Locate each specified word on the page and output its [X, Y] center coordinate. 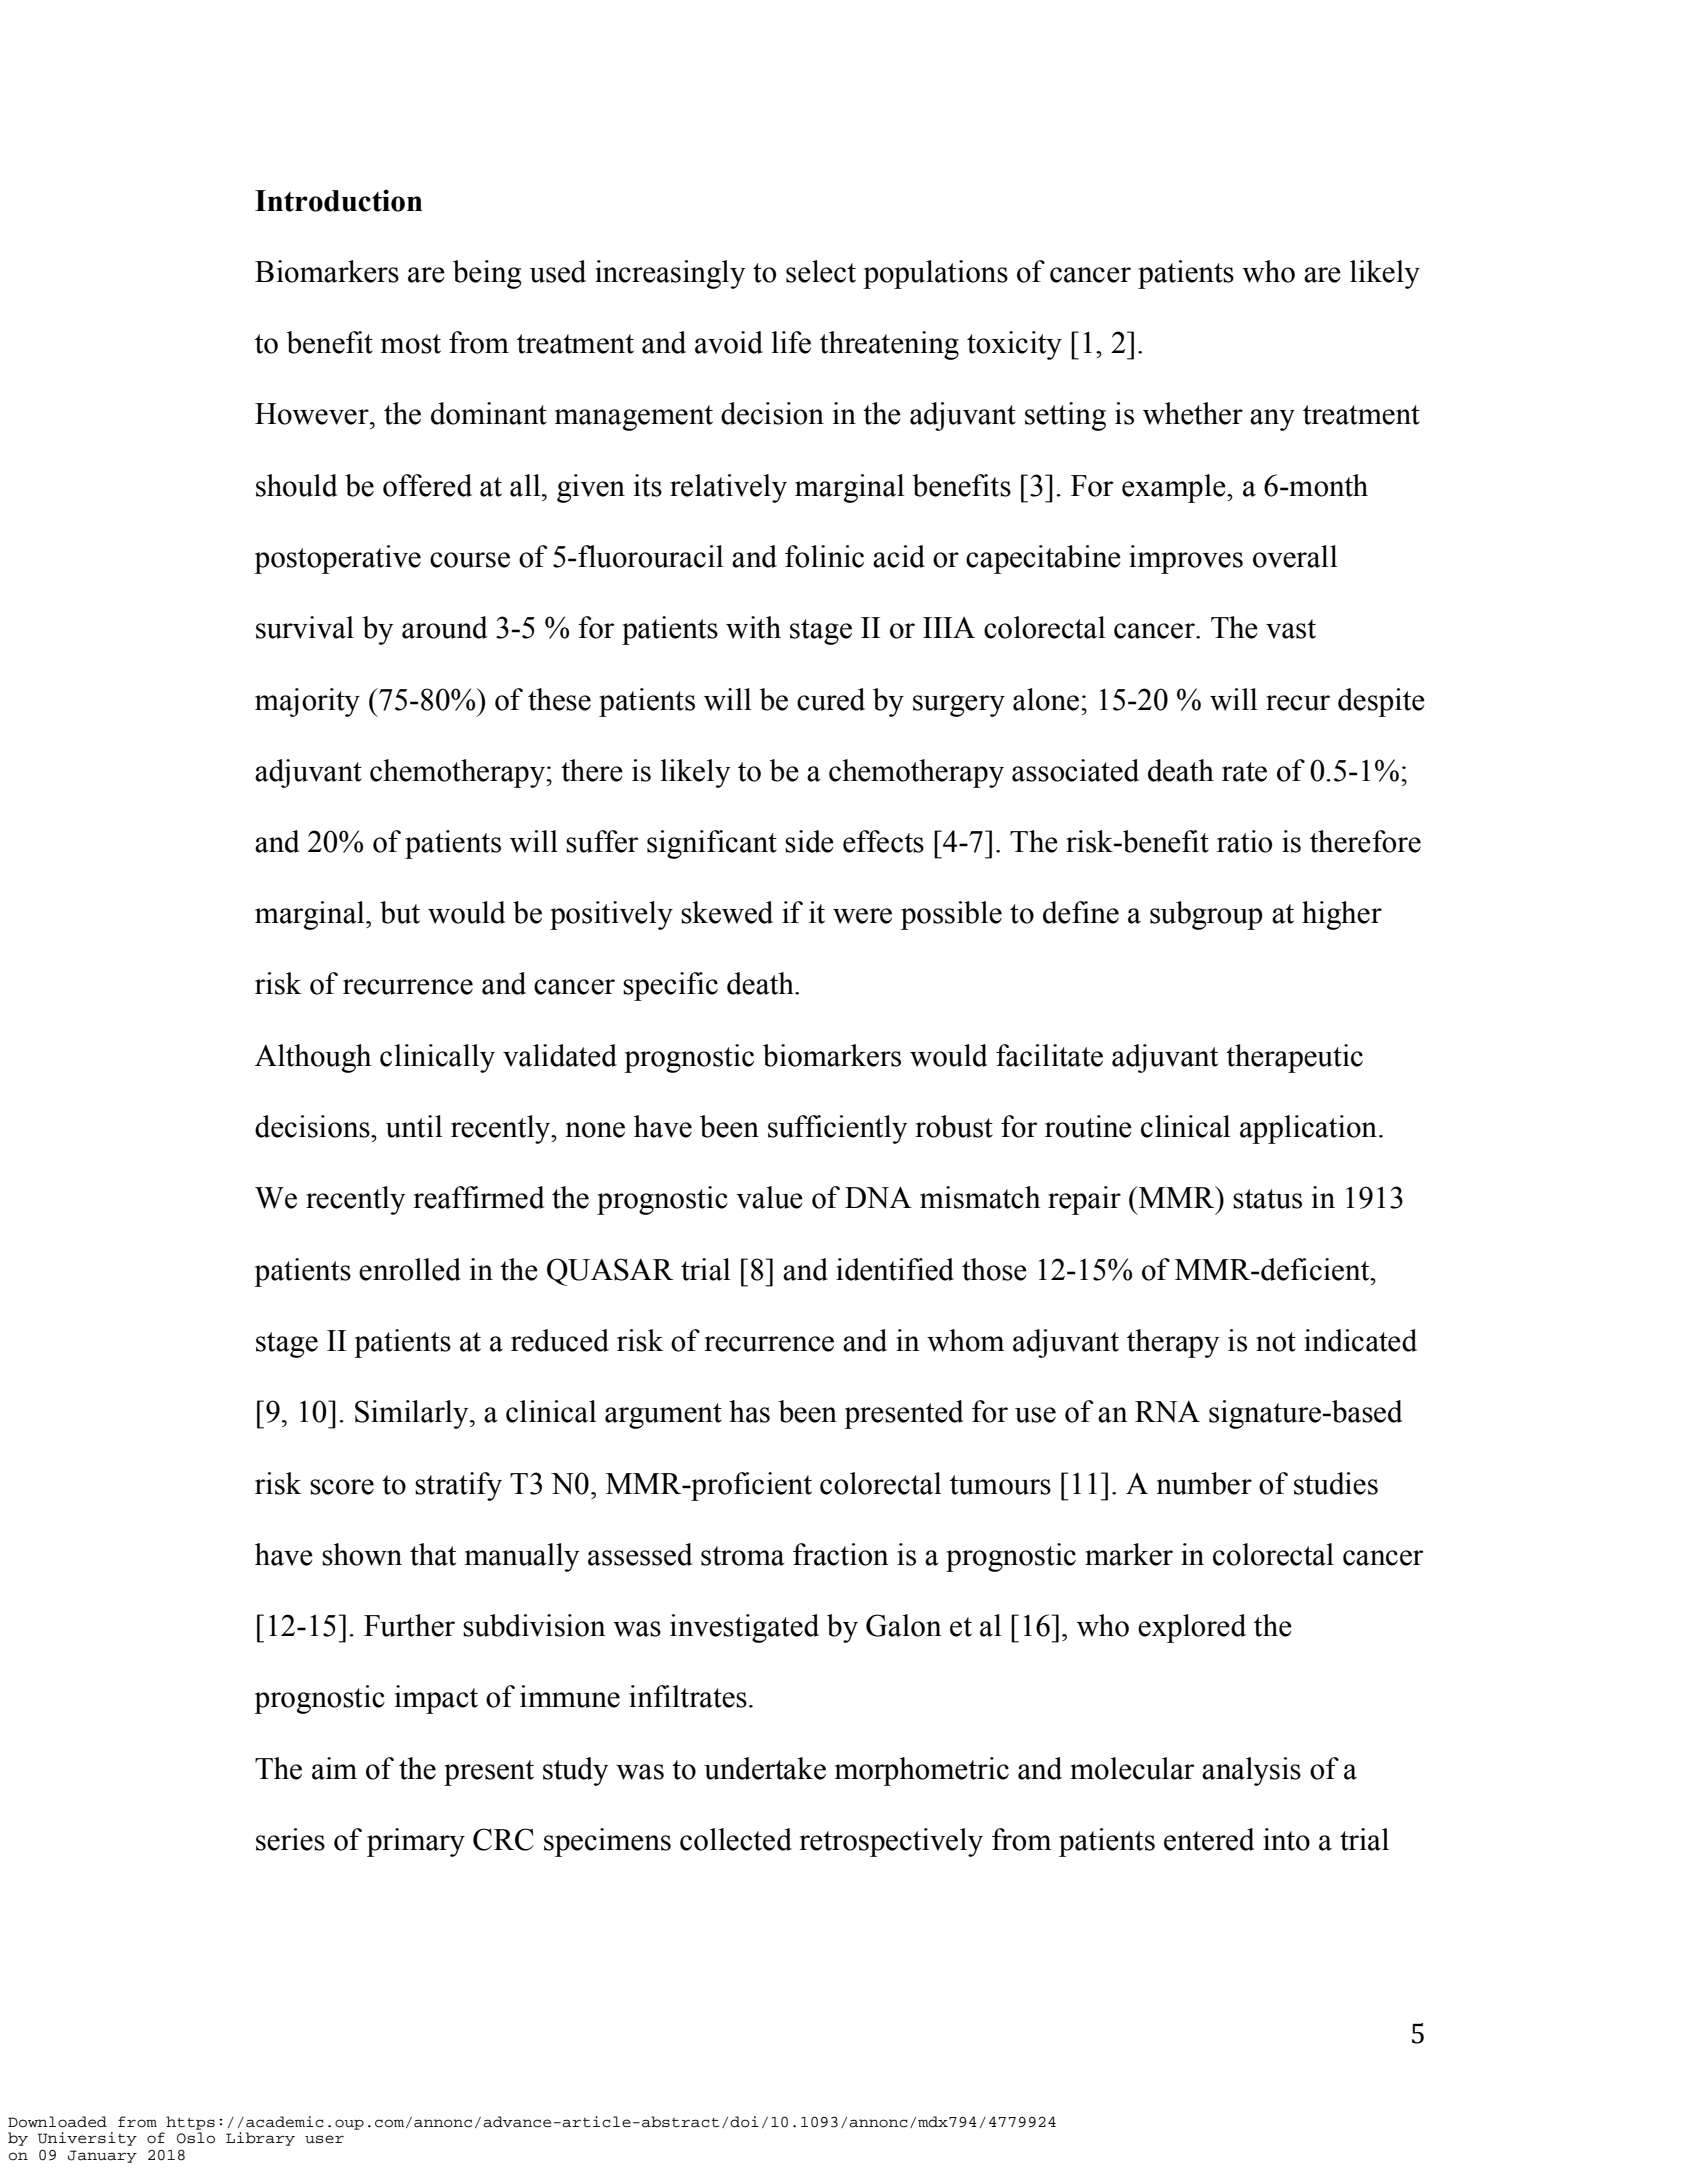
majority [307, 702]
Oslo [196, 2138]
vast [1291, 629]
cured [831, 699]
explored [1192, 1628]
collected [736, 1839]
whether [1193, 413]
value [769, 1197]
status [1267, 1199]
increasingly [670, 274]
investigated [744, 1628]
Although [313, 1058]
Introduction [339, 200]
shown [362, 1554]
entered [1209, 1839]
